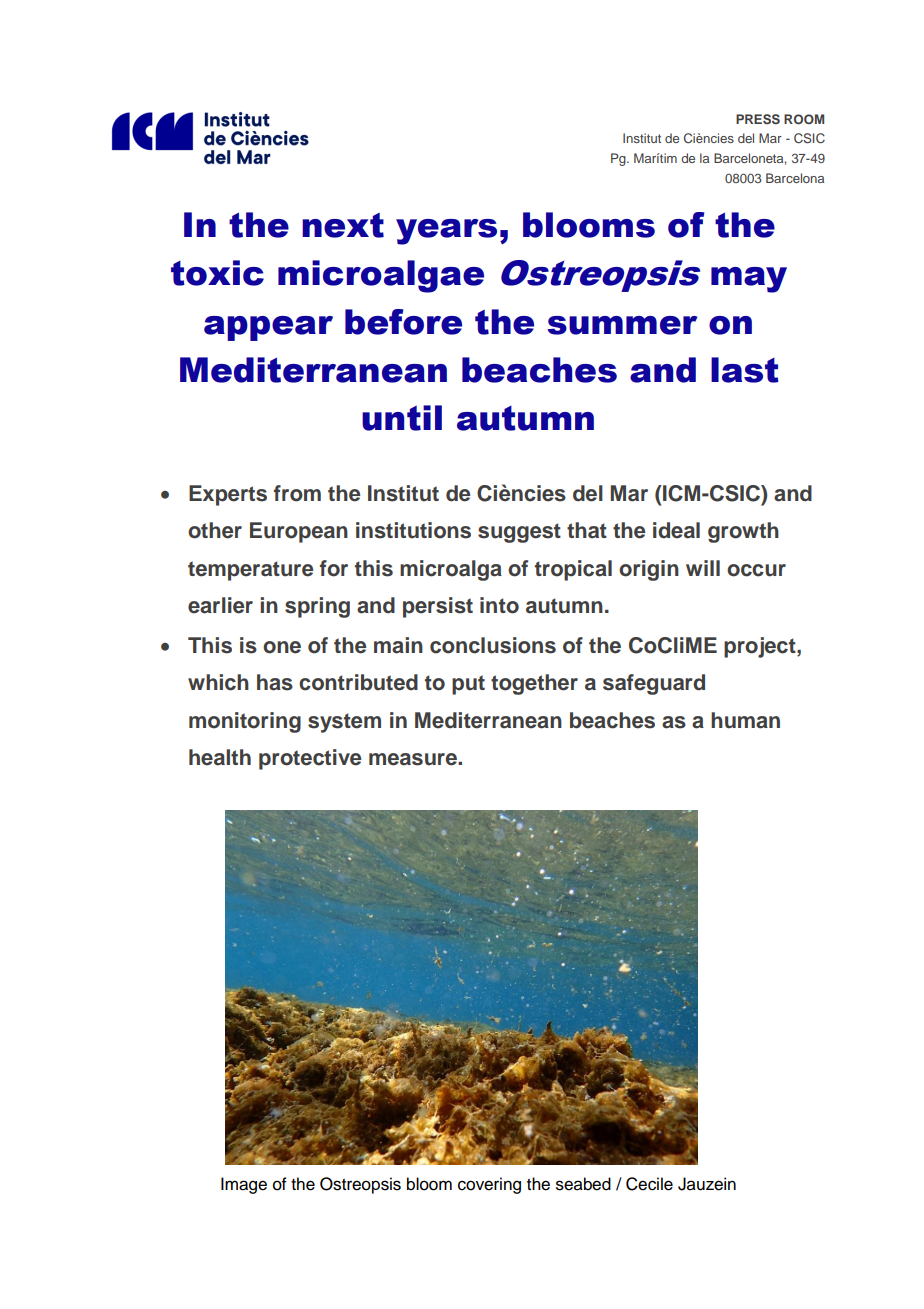 The height and width of the page is (1309, 924). I want to click on safeguard, so click(654, 684).
